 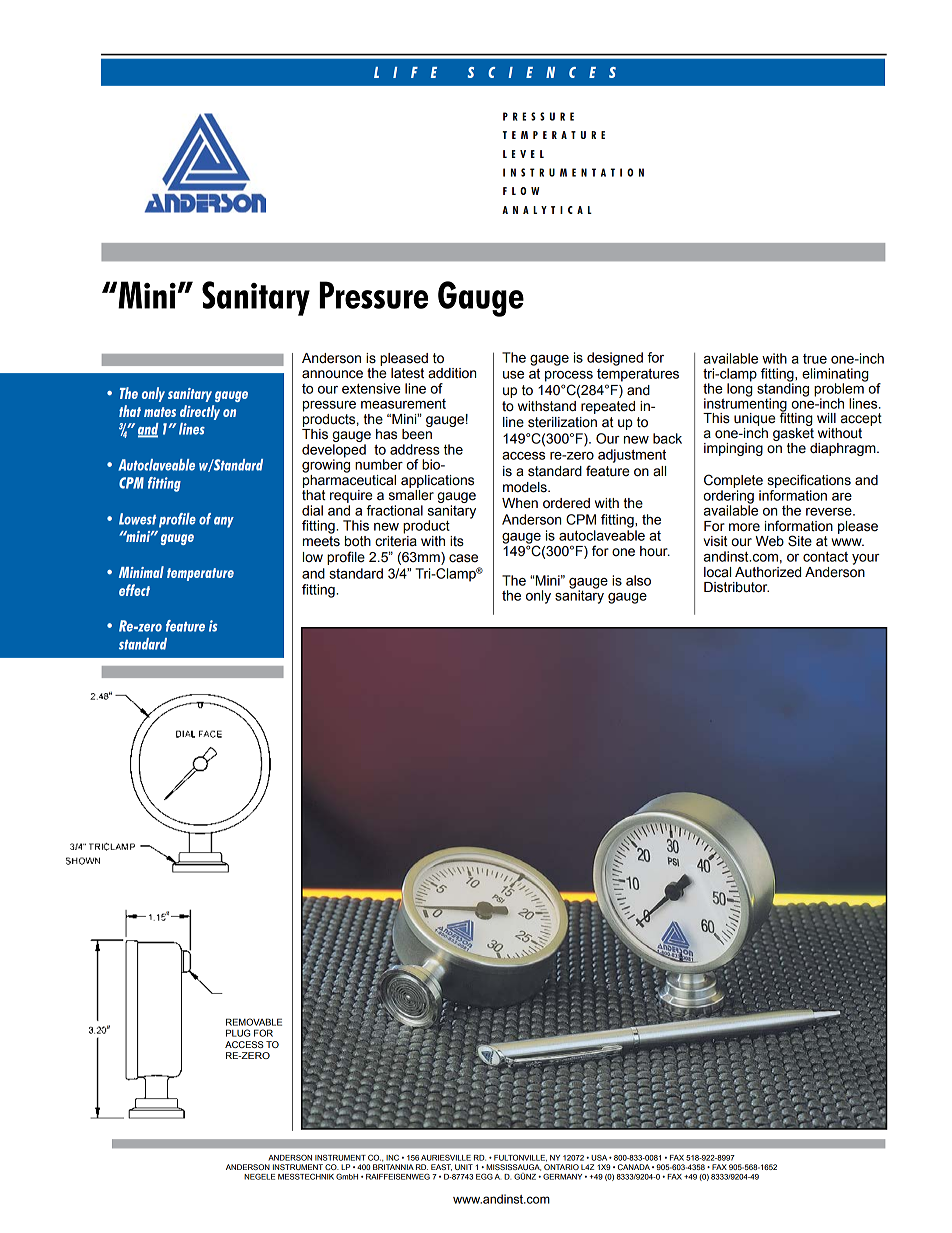 I want to click on GERMANY, so click(x=562, y=1176).
